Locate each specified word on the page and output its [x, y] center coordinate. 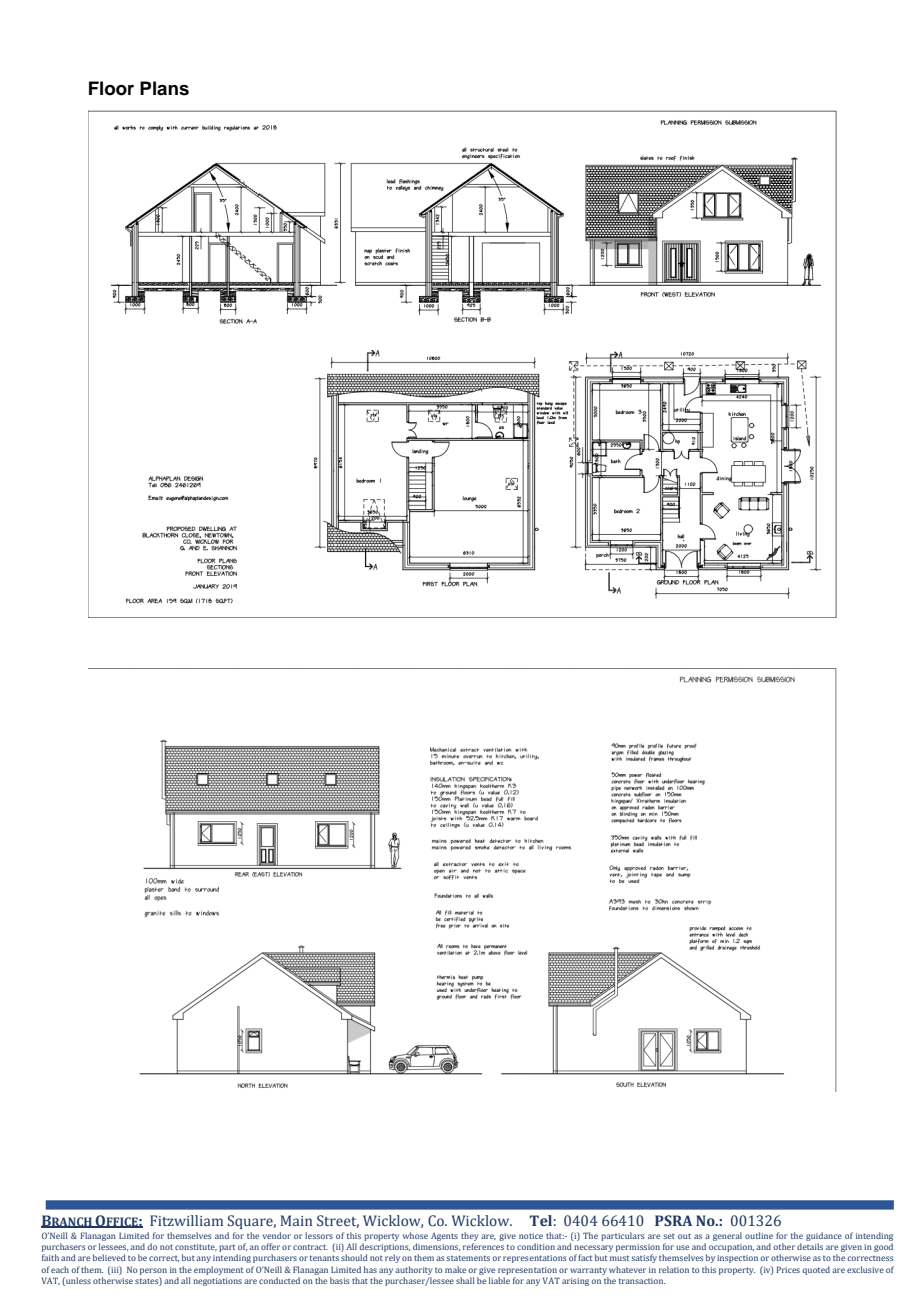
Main [296, 1220]
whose [415, 1235]
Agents [444, 1237]
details [810, 1246]
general [727, 1236]
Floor [111, 88]
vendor [277, 1235]
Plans [164, 88]
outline [759, 1235]
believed [109, 1257]
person [153, 1271]
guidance [824, 1236]
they [470, 1236]
